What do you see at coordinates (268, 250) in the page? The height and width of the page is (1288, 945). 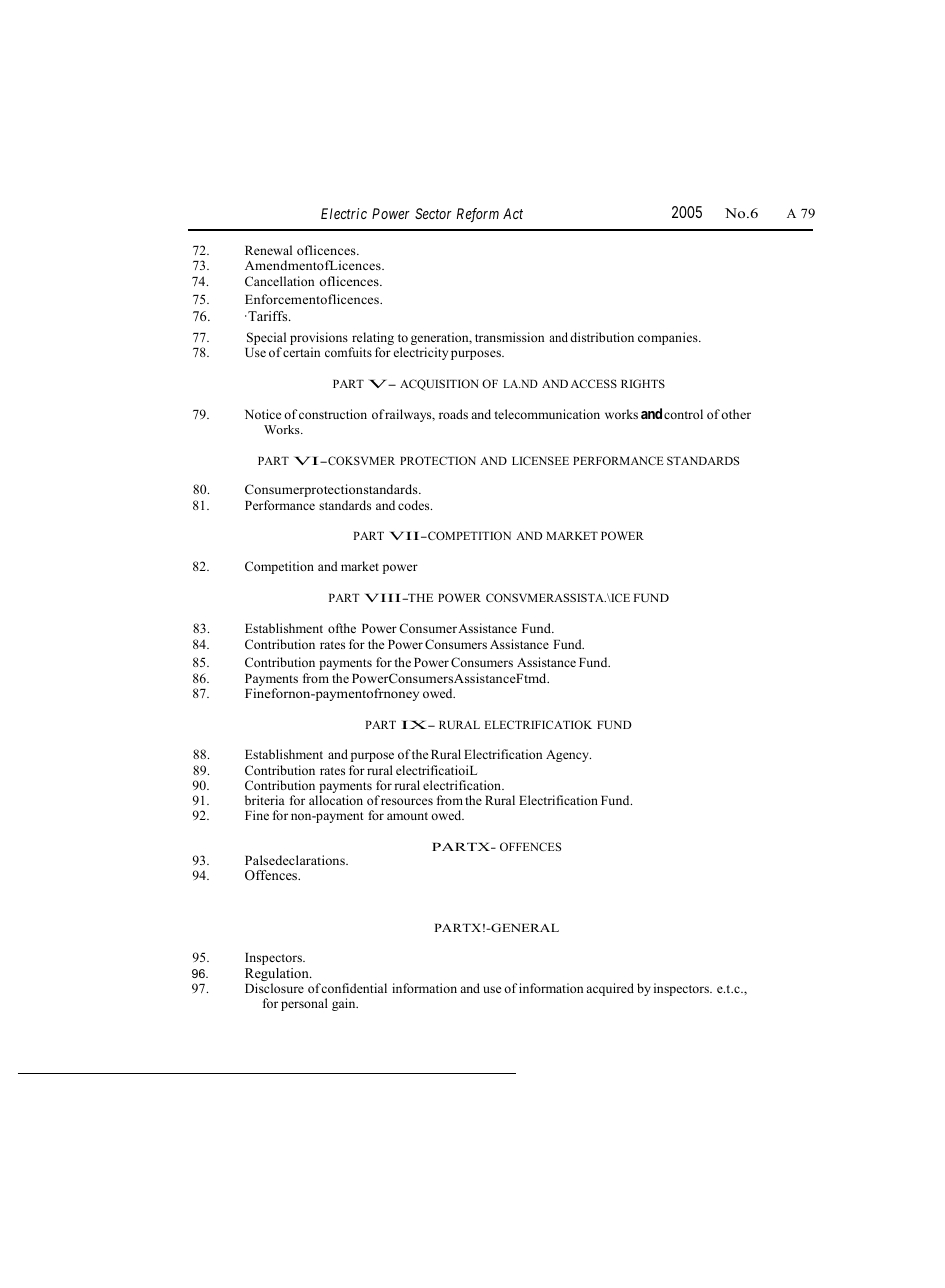 I see `Renewal` at bounding box center [268, 250].
